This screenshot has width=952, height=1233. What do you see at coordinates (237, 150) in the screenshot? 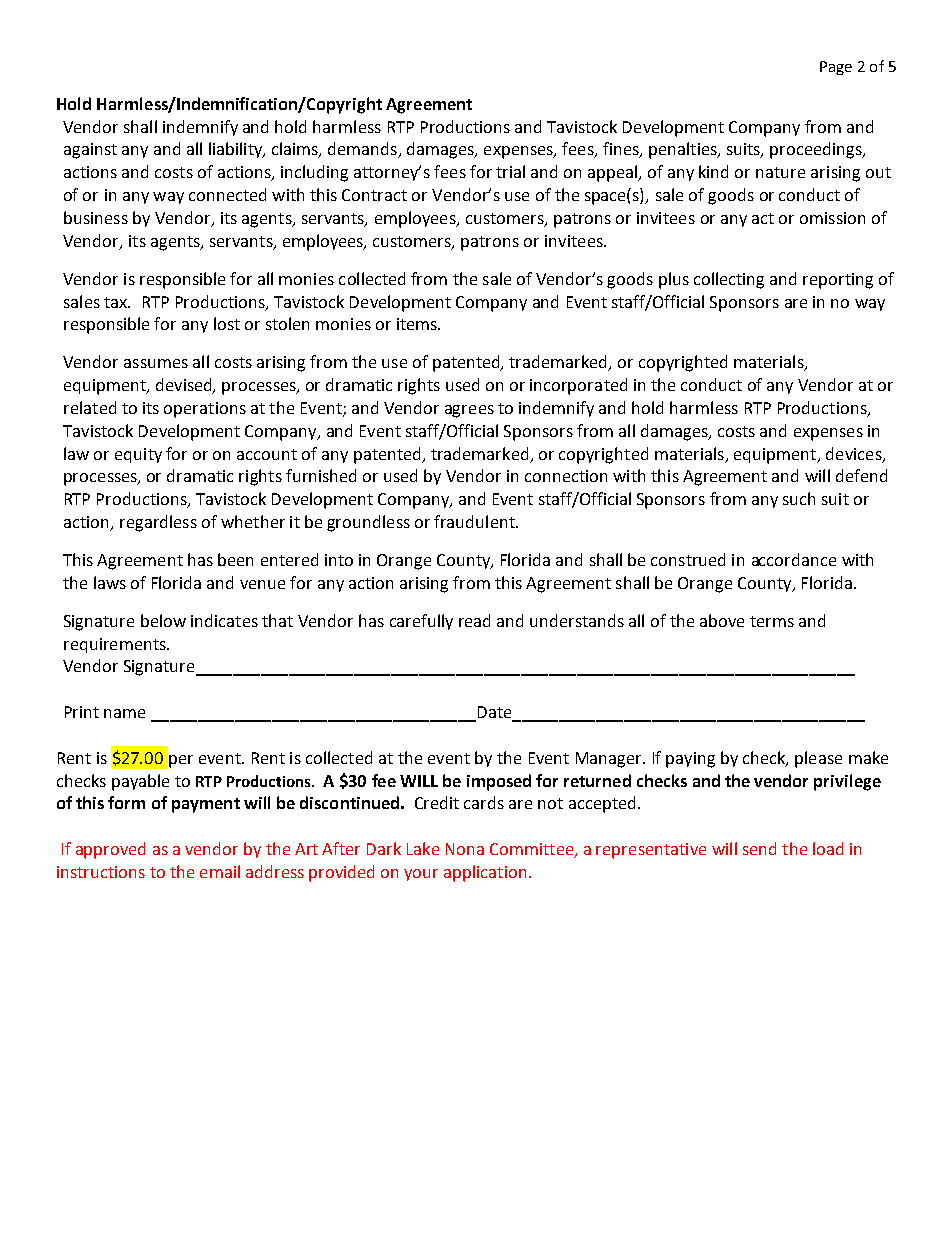
I see `liability` at bounding box center [237, 150].
